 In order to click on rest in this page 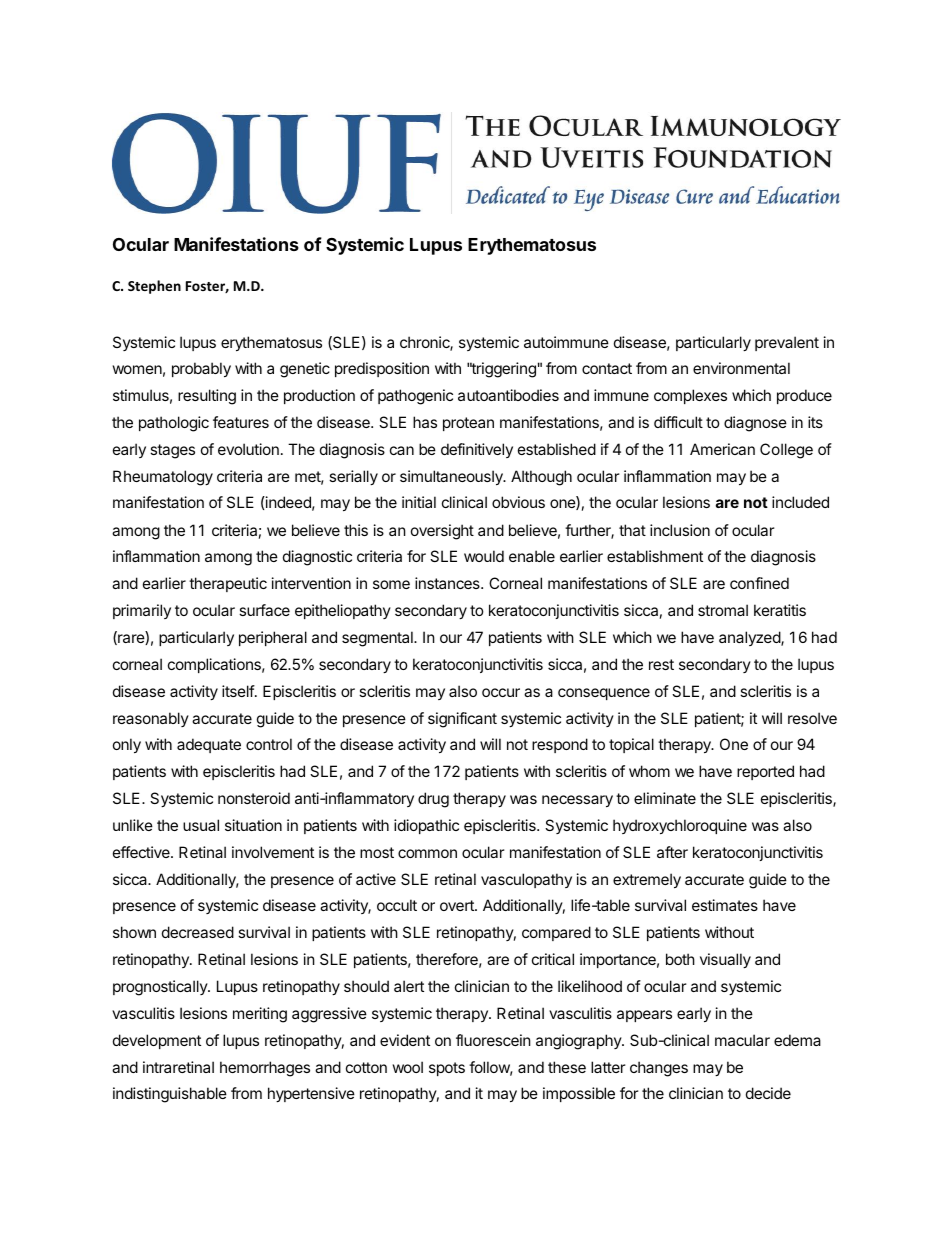, I will do `click(661, 664)`.
